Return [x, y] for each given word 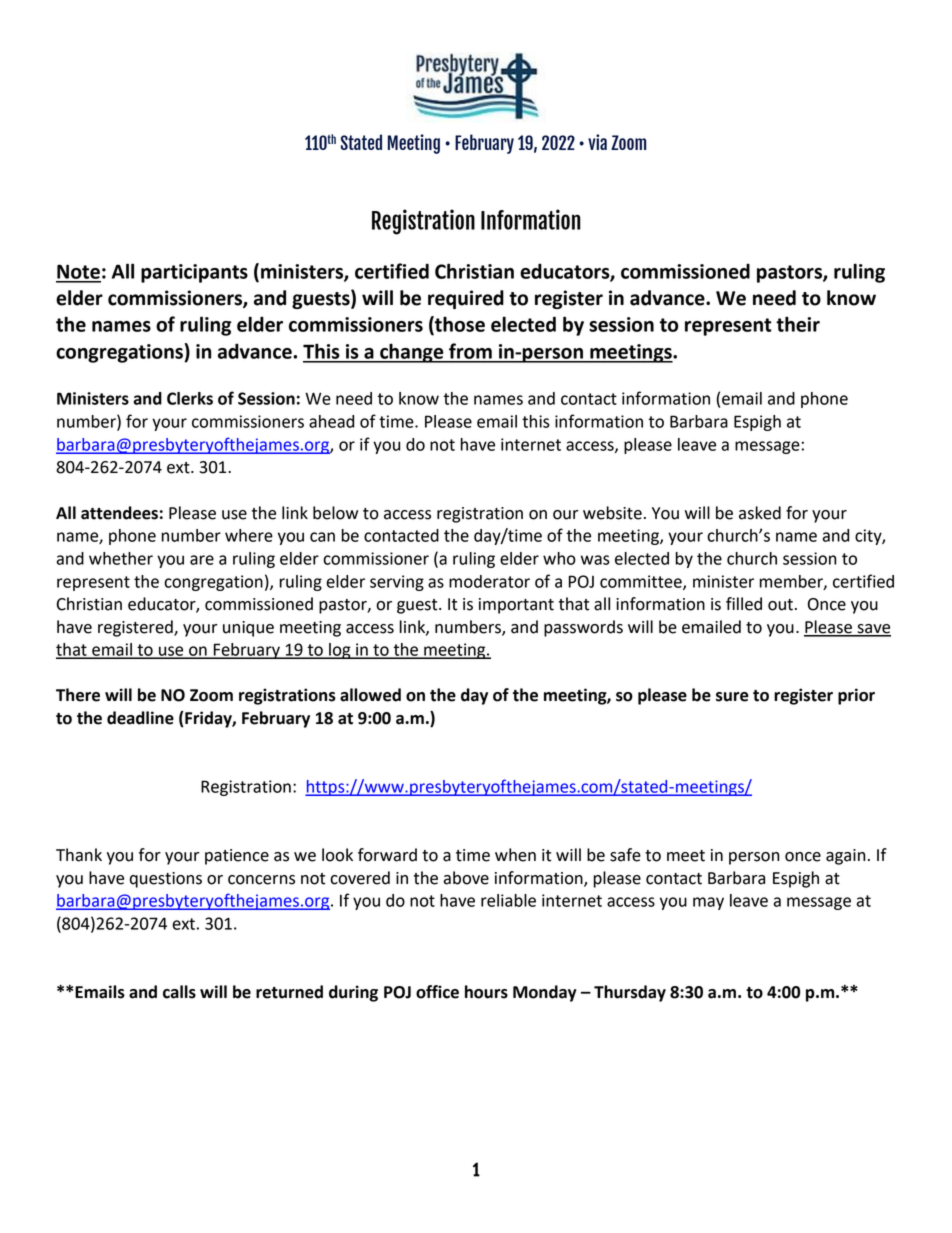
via [597, 142]
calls [179, 992]
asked [760, 513]
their [798, 324]
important [516, 606]
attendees [119, 513]
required [466, 299]
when [515, 855]
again [846, 857]
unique [248, 629]
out [780, 605]
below [335, 513]
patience [237, 857]
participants [194, 273]
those [459, 325]
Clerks [190, 398]
